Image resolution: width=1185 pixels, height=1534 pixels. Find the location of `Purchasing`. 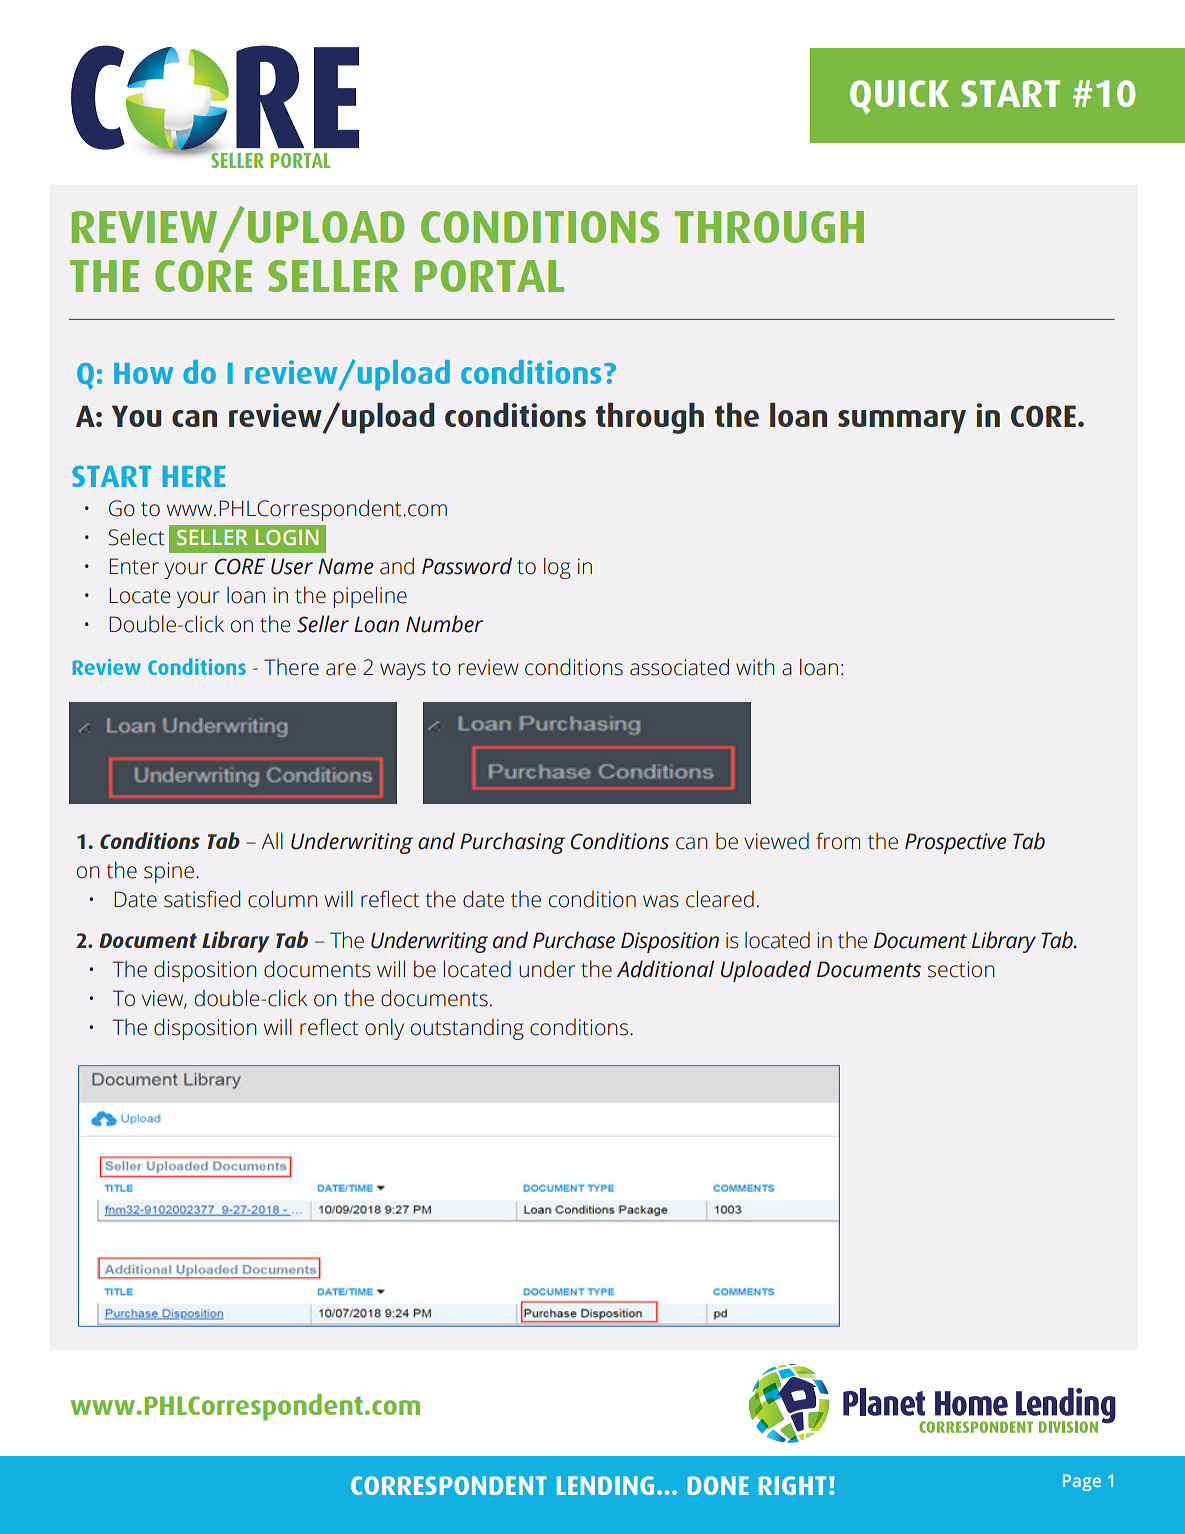

Purchasing is located at coordinates (512, 843).
